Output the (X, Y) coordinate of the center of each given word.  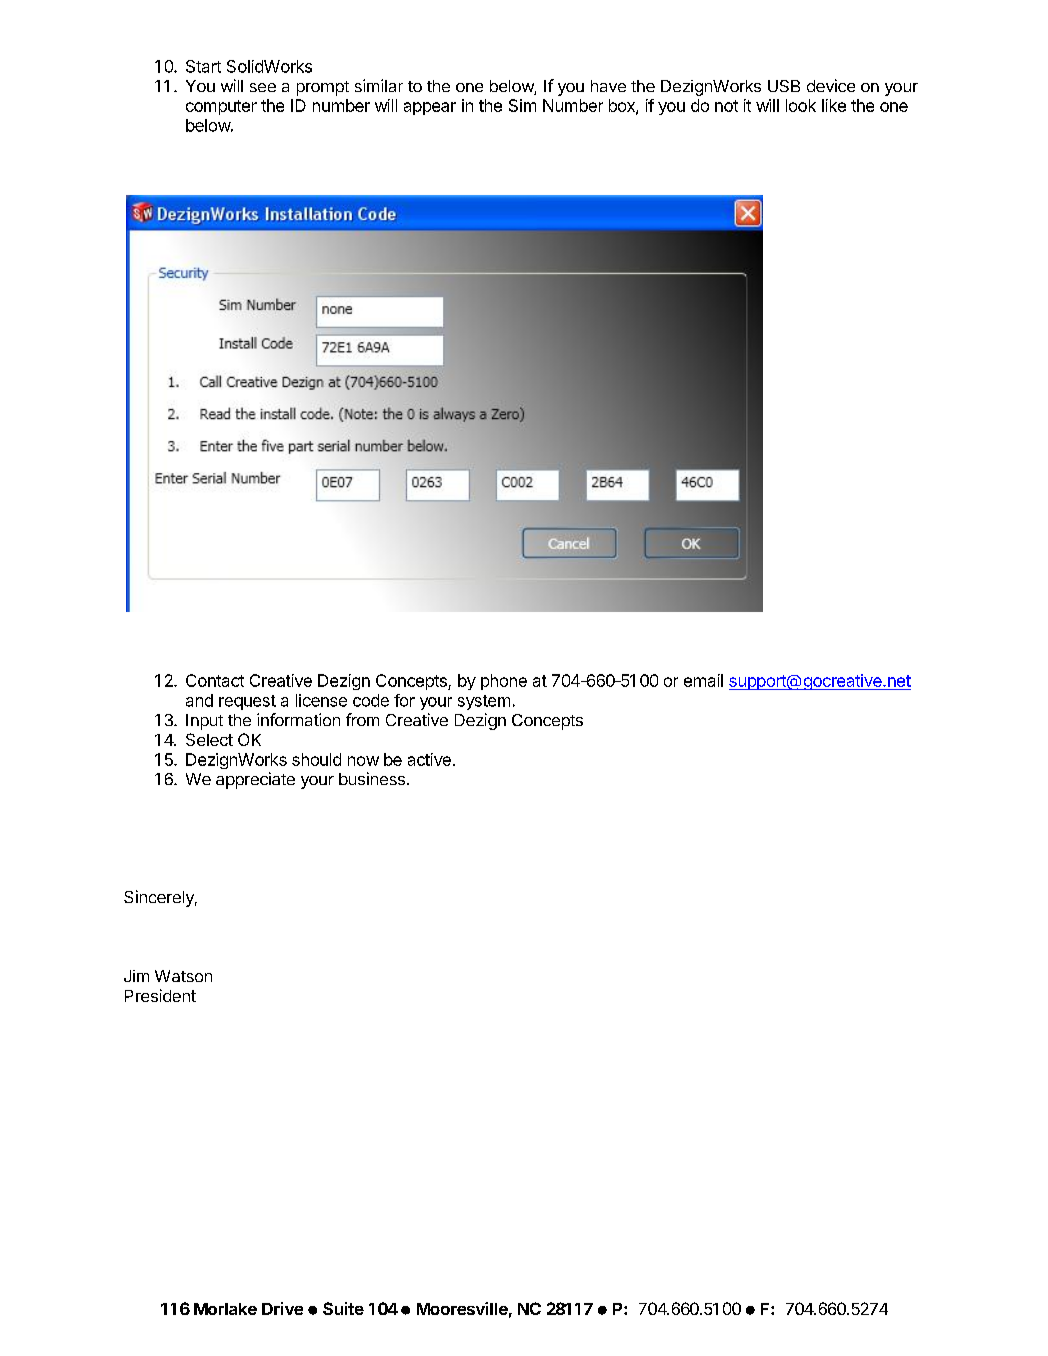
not (726, 106)
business (372, 778)
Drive (282, 1308)
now (363, 761)
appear (430, 108)
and (199, 700)
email (703, 680)
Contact (215, 680)
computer (221, 107)
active (429, 759)
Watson (183, 976)
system (484, 702)
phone (504, 682)
